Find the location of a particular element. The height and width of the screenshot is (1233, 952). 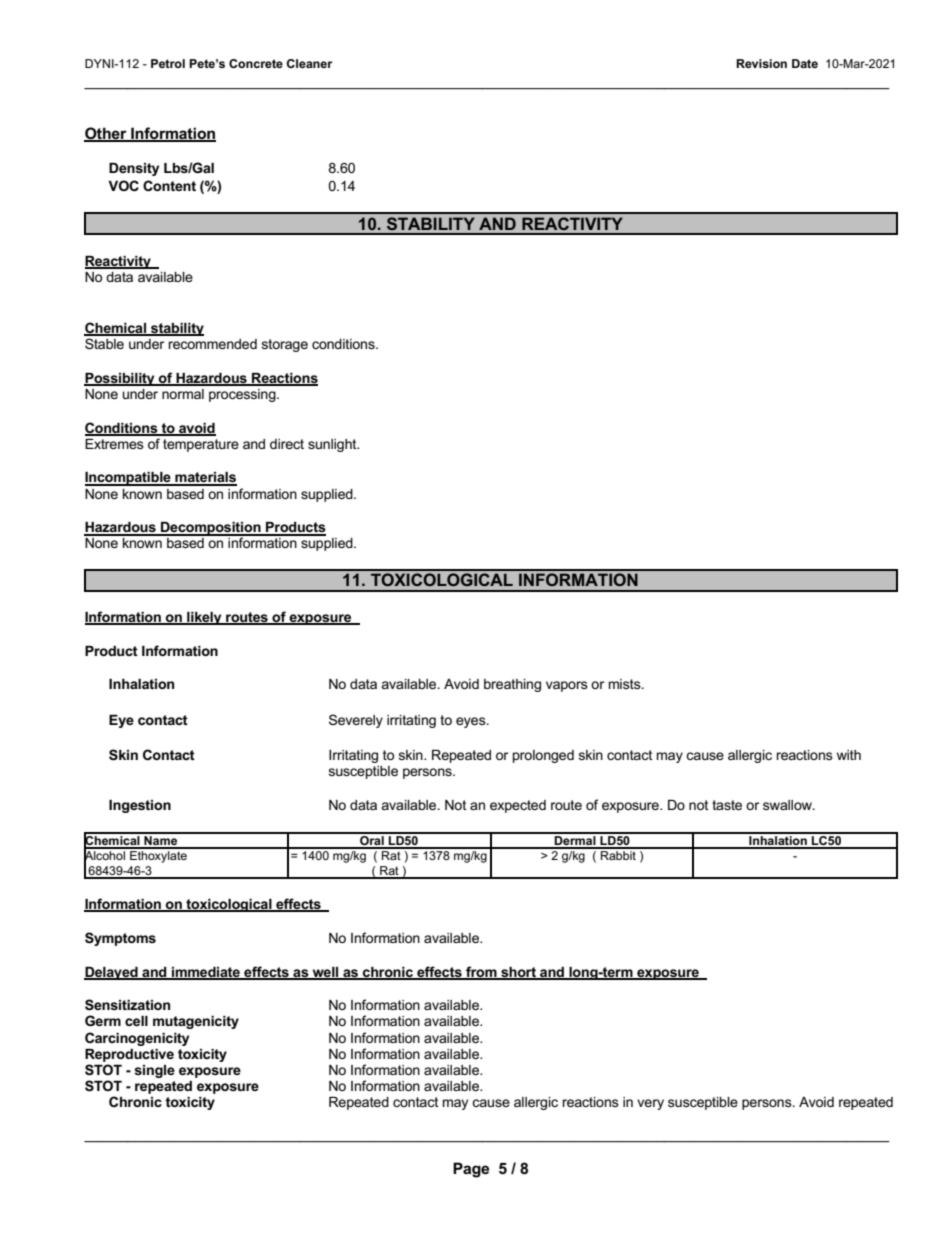

Cleaner is located at coordinates (309, 63).
